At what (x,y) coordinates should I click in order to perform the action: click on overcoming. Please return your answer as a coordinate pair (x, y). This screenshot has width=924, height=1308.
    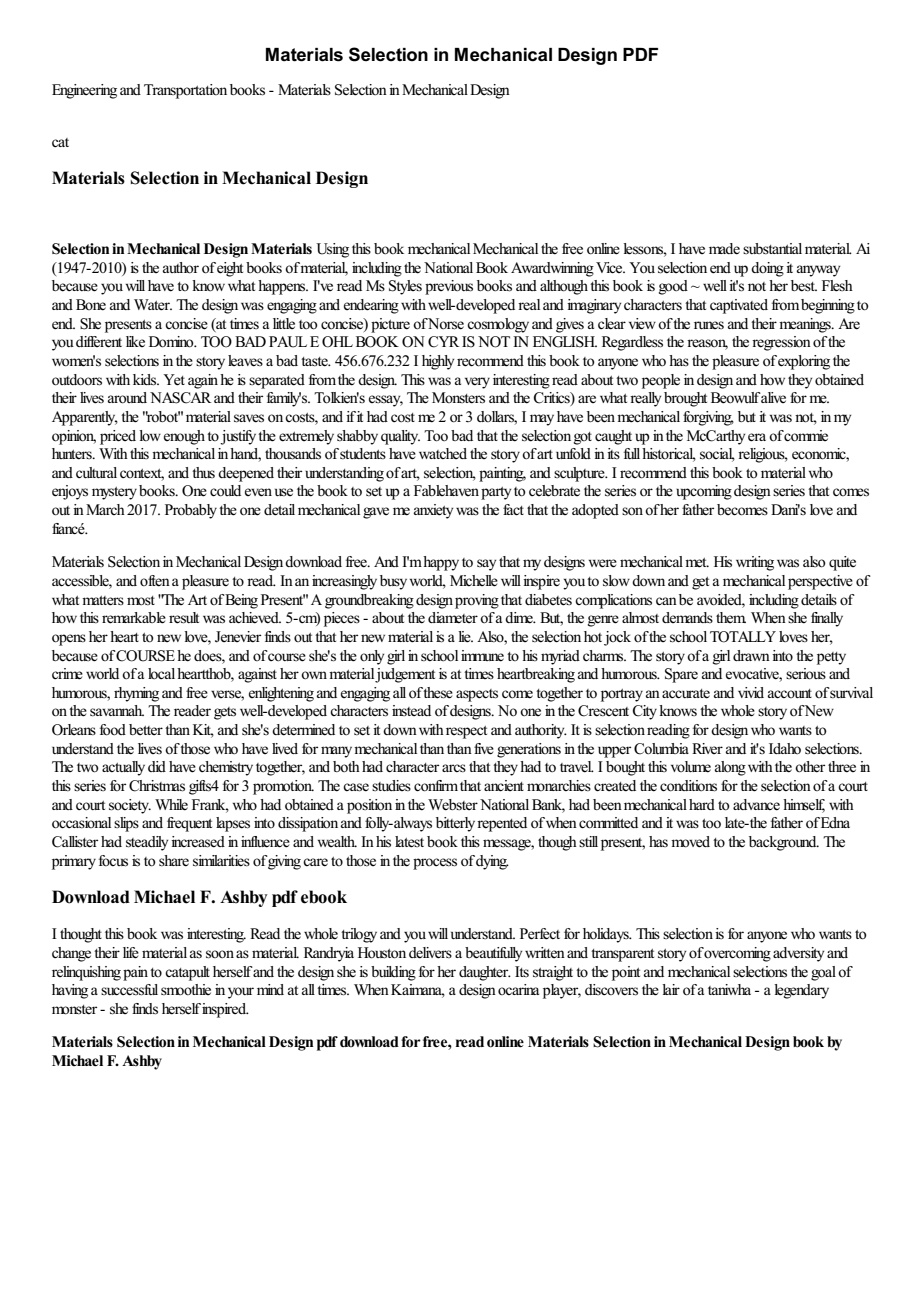
    Looking at the image, I should click on (737, 954).
